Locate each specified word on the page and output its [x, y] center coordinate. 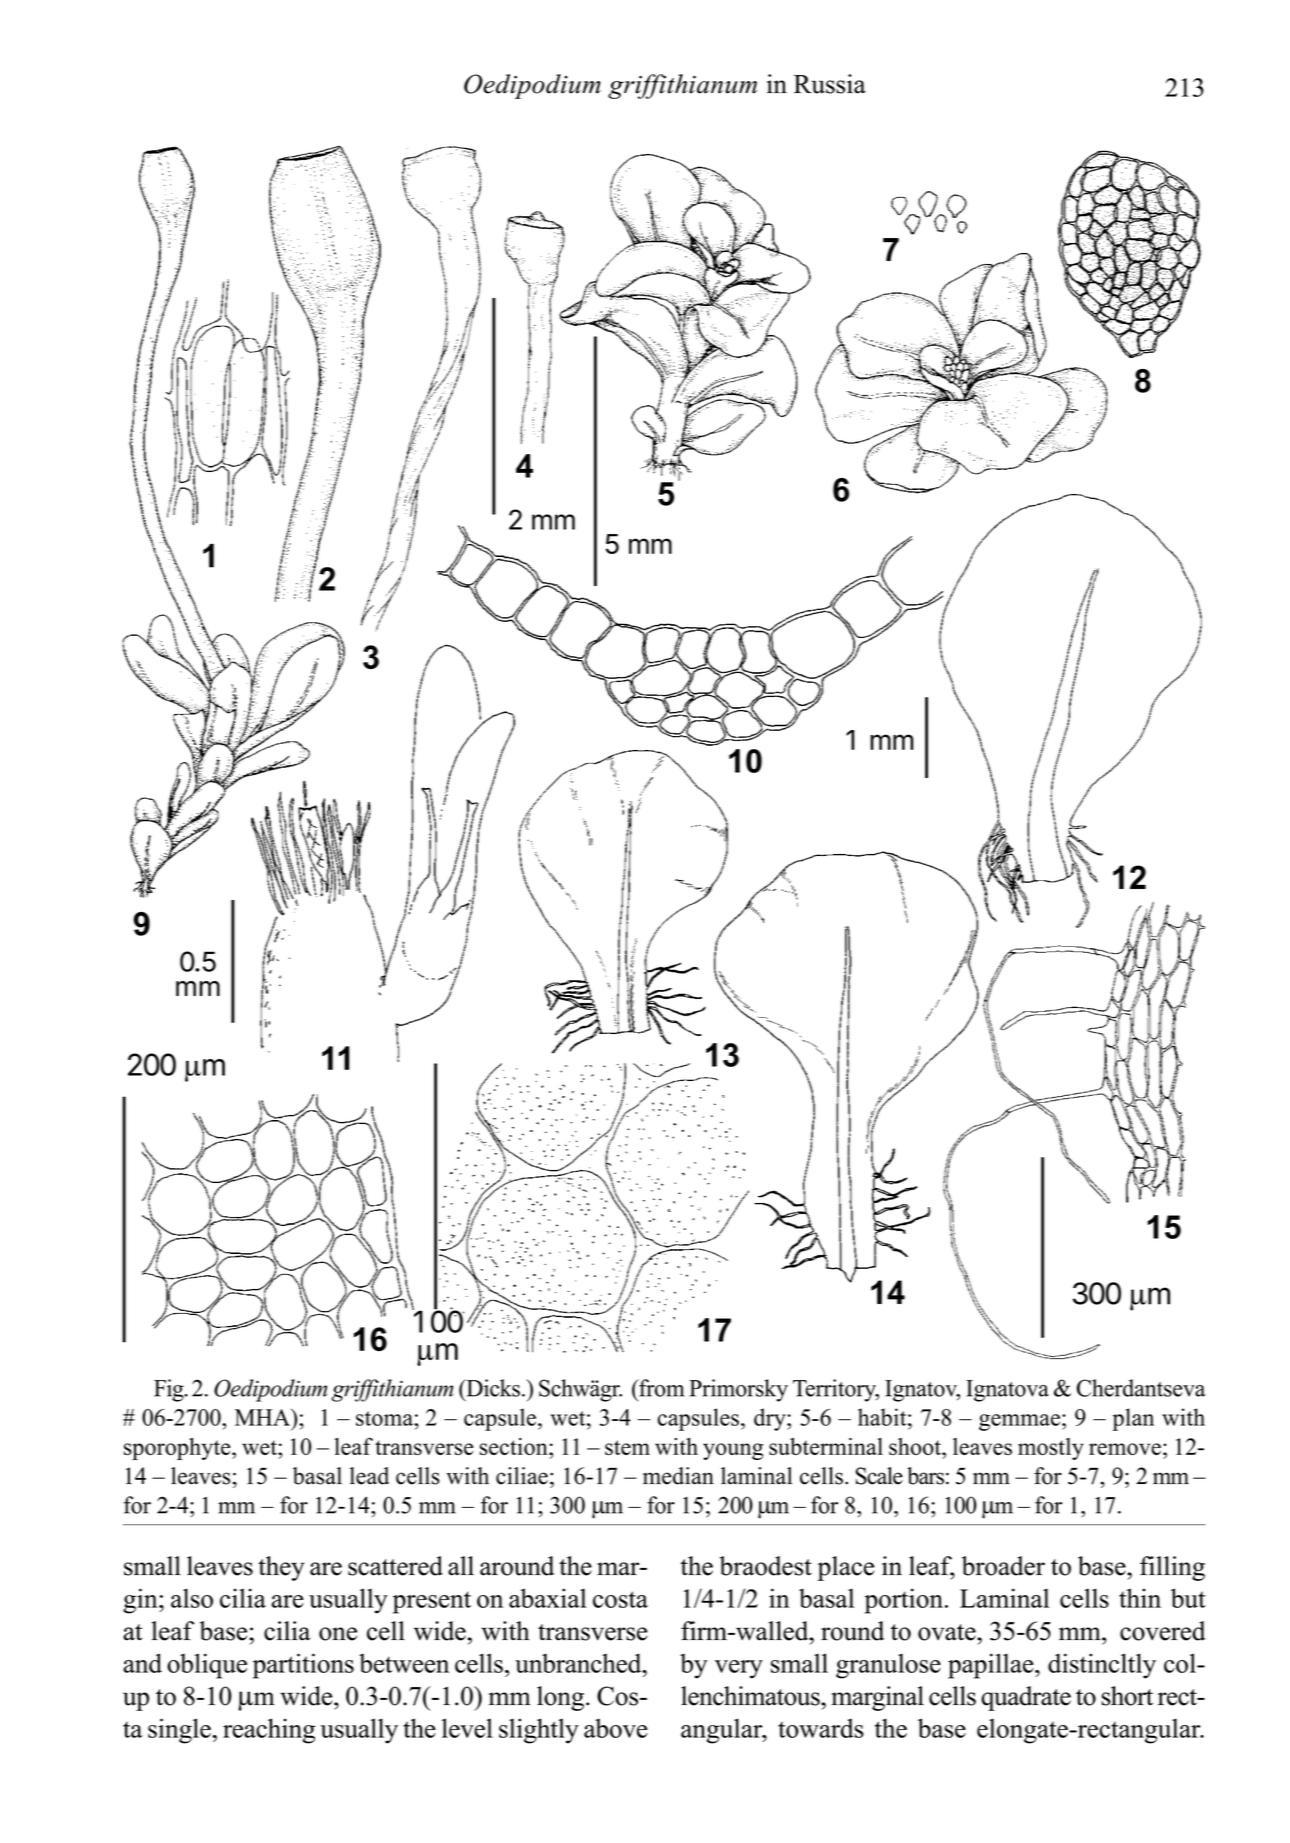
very [739, 1669]
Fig [170, 1390]
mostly [1051, 1449]
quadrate [1026, 1698]
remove [1125, 1449]
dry [771, 1419]
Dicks [492, 1388]
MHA [263, 1417]
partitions [303, 1666]
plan [1133, 1419]
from [660, 1388]
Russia [830, 84]
